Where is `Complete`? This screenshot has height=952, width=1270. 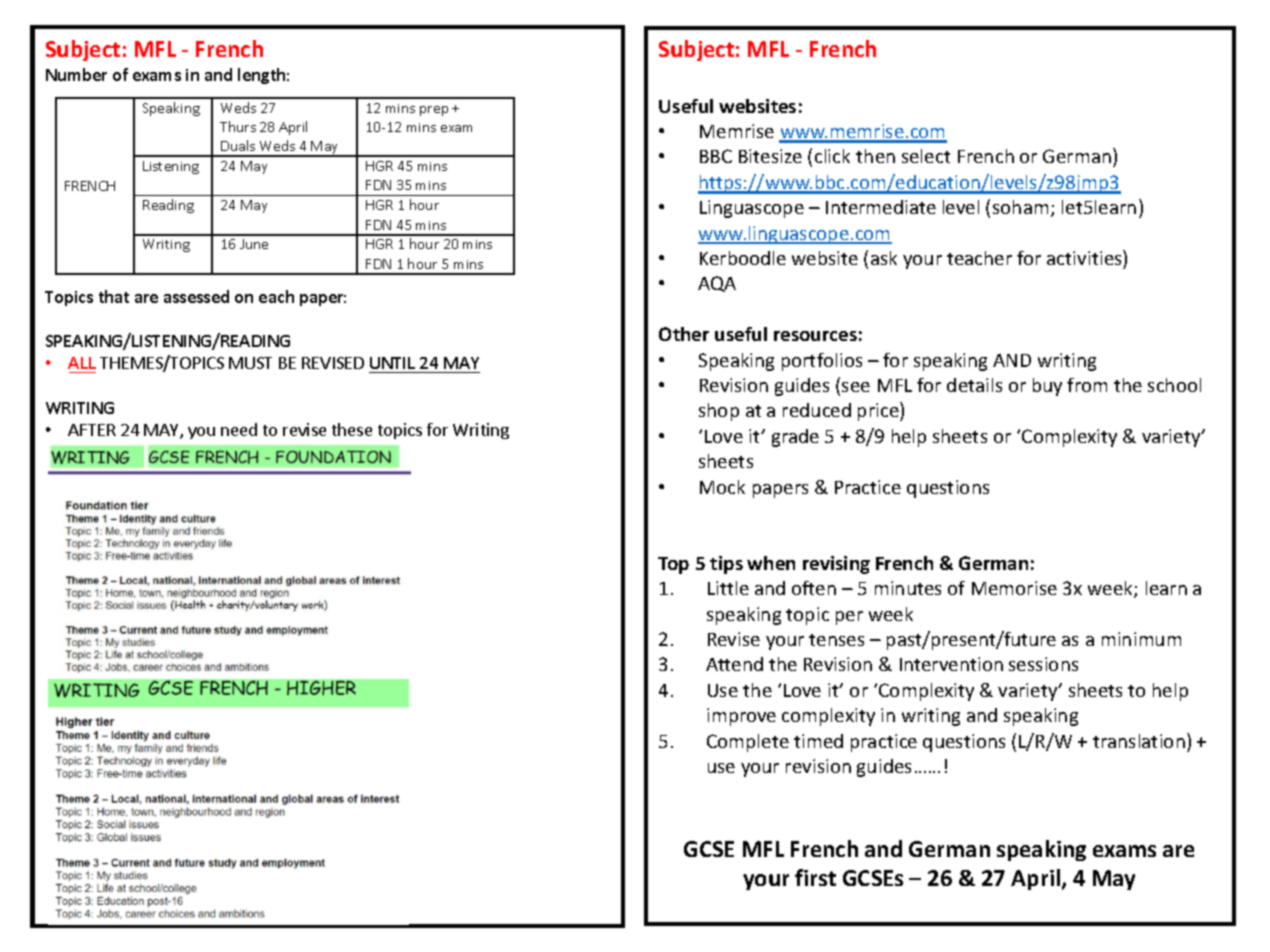 Complete is located at coordinates (748, 743).
